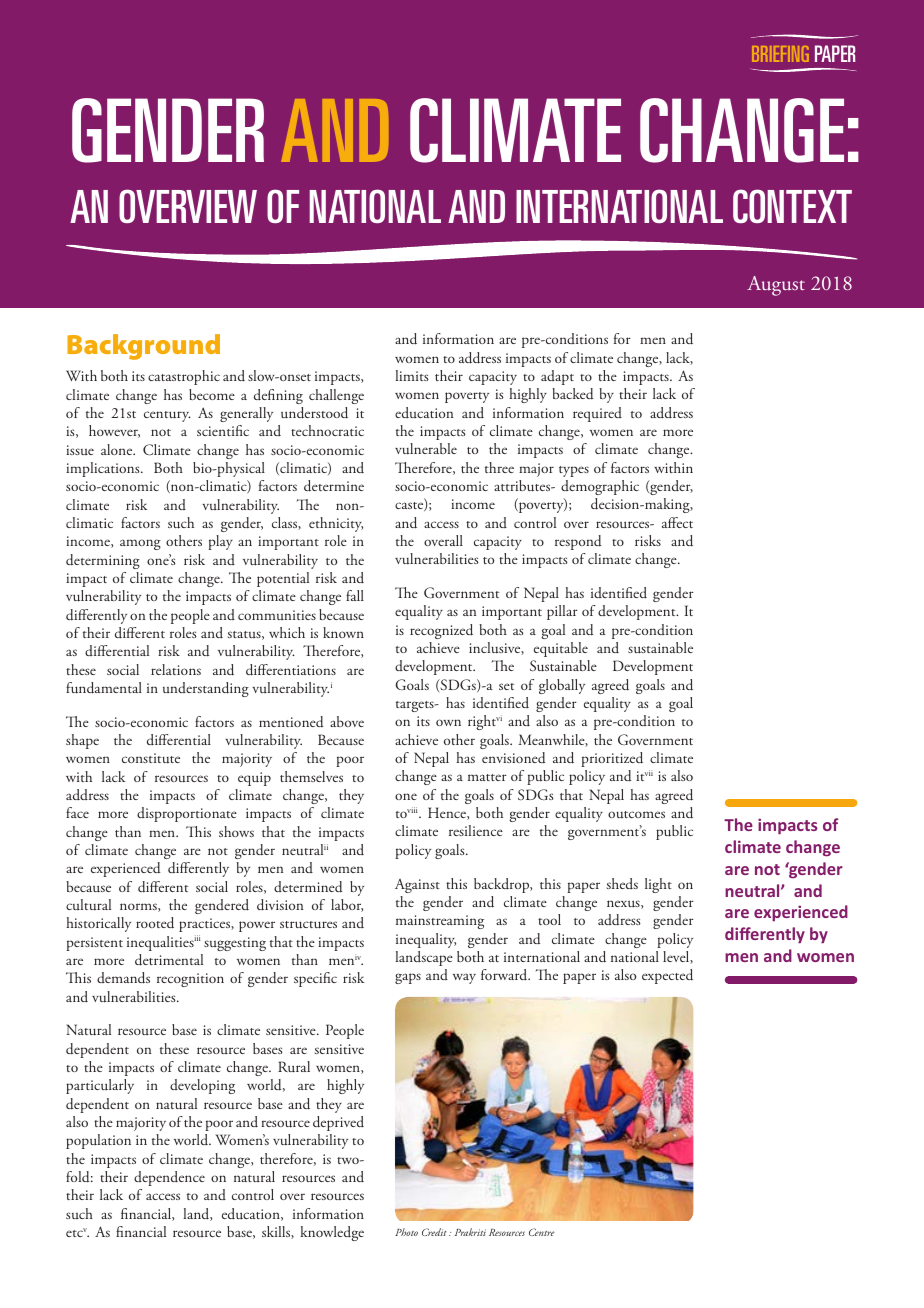 This document has height=1308, width=924. What do you see at coordinates (441, 631) in the document?
I see `recognized` at bounding box center [441, 631].
